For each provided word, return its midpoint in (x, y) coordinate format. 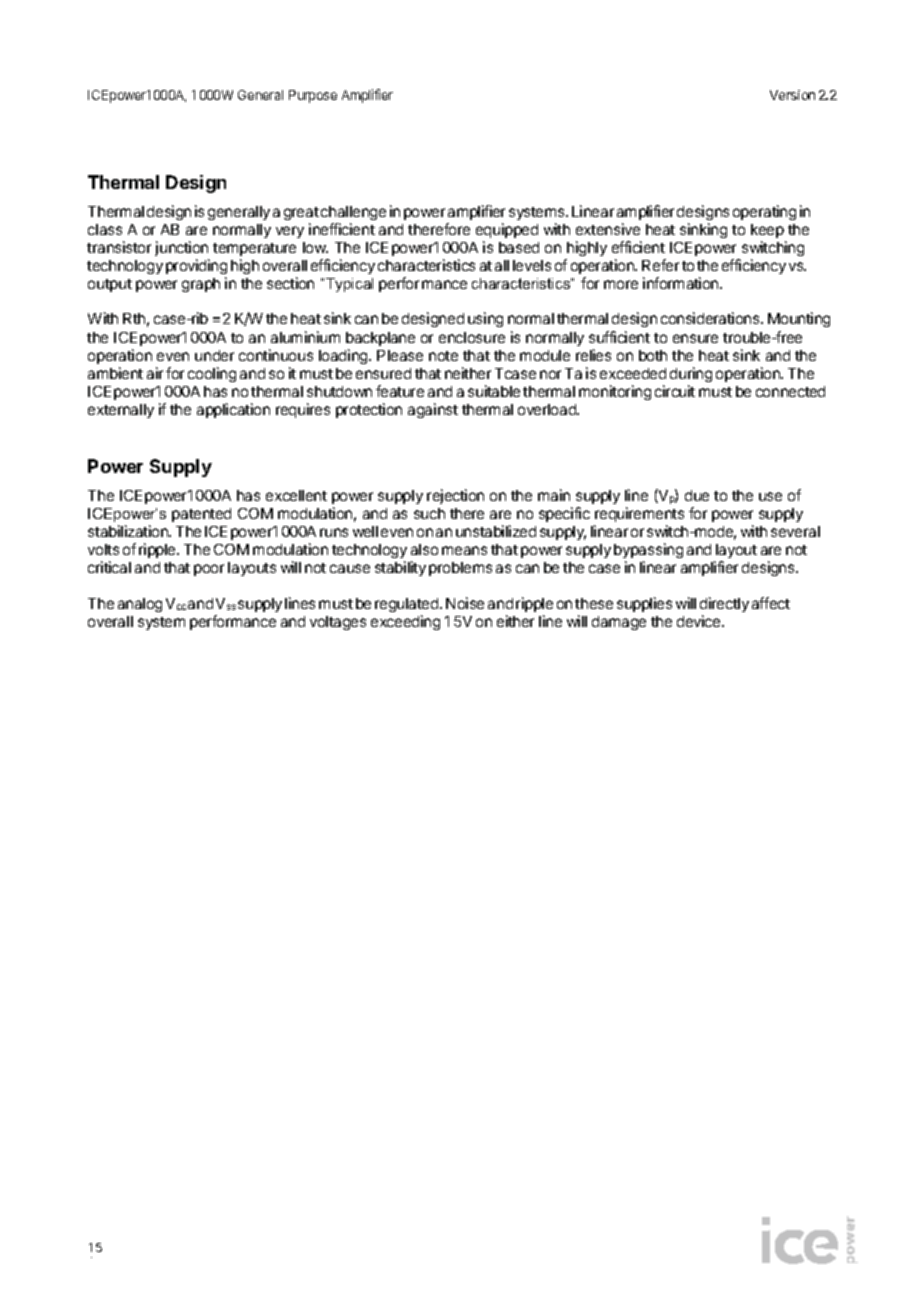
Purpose (313, 96)
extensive (608, 229)
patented (201, 515)
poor (209, 570)
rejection (455, 496)
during (691, 374)
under (214, 355)
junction (181, 248)
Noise (465, 603)
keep (767, 231)
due (697, 495)
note (443, 356)
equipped (507, 230)
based (519, 247)
